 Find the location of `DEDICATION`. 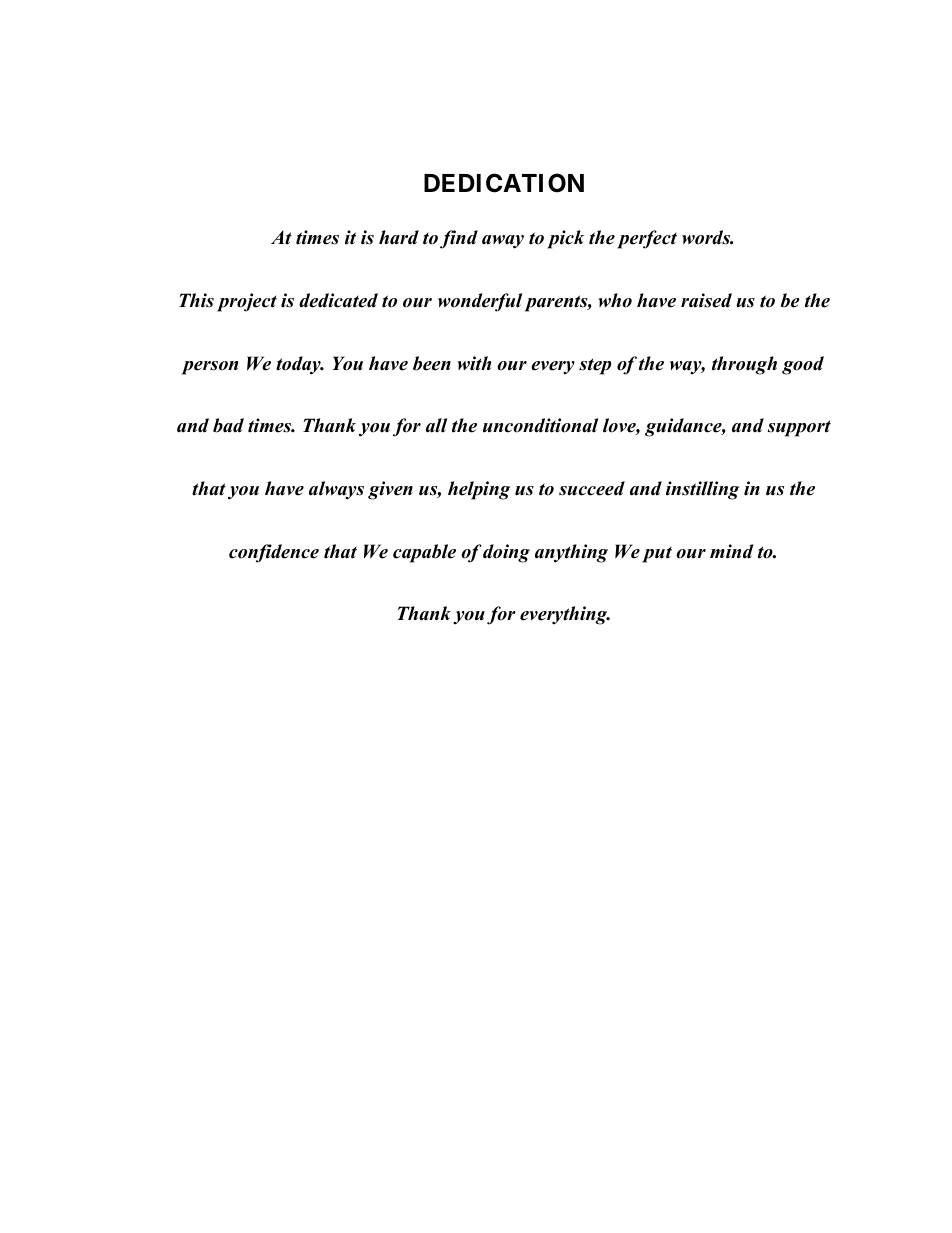

DEDICATION is located at coordinates (504, 183).
